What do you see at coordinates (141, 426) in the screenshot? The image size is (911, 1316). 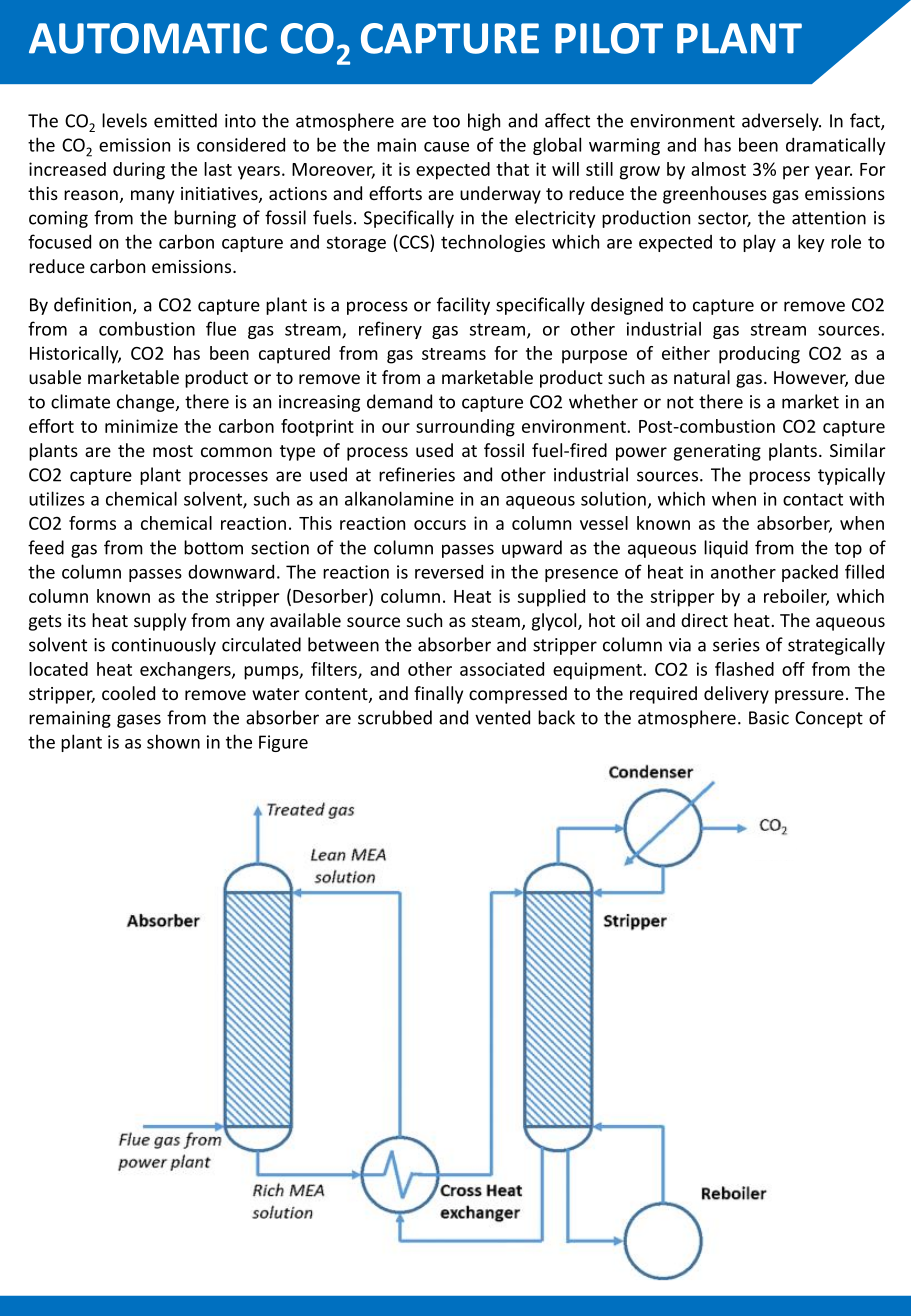 I see `minimize` at bounding box center [141, 426].
